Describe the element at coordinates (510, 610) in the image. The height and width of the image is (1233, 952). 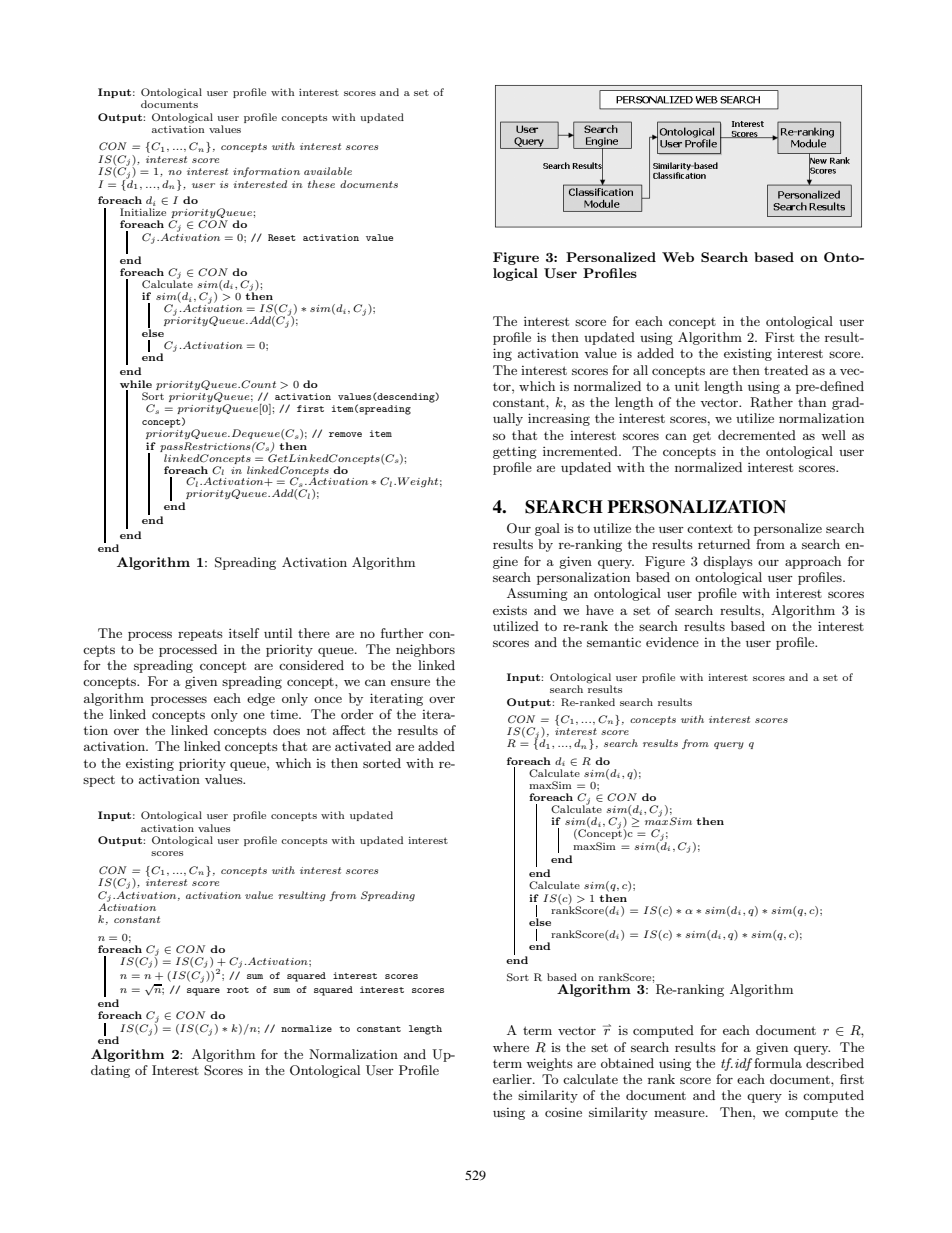
I see `exists` at that location.
